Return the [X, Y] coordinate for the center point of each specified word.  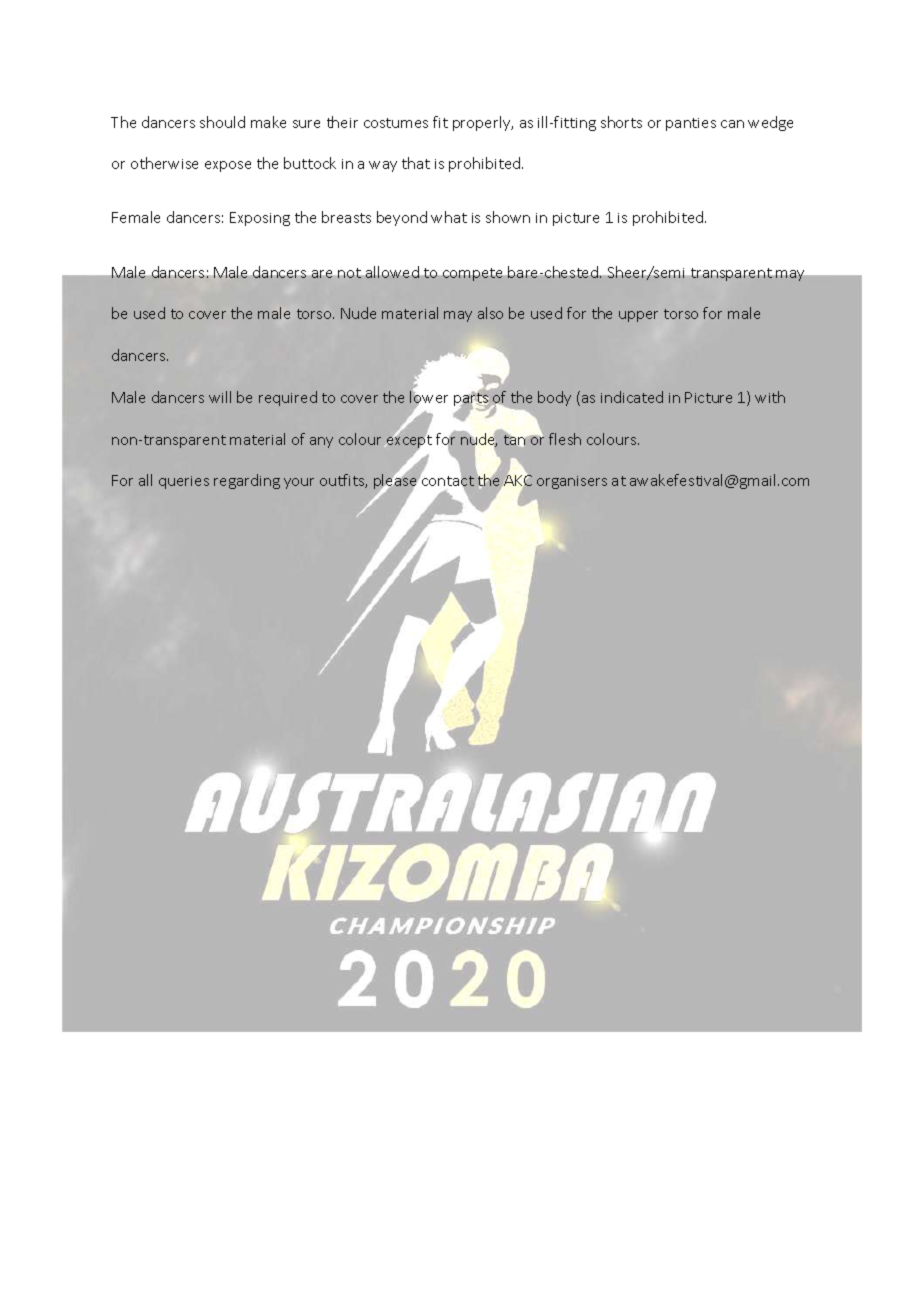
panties [691, 124]
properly [483, 123]
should [222, 122]
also [490, 313]
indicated [632, 397]
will [220, 397]
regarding [247, 481]
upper [638, 316]
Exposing [260, 219]
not [349, 273]
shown [508, 217]
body [554, 398]
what [449, 217]
